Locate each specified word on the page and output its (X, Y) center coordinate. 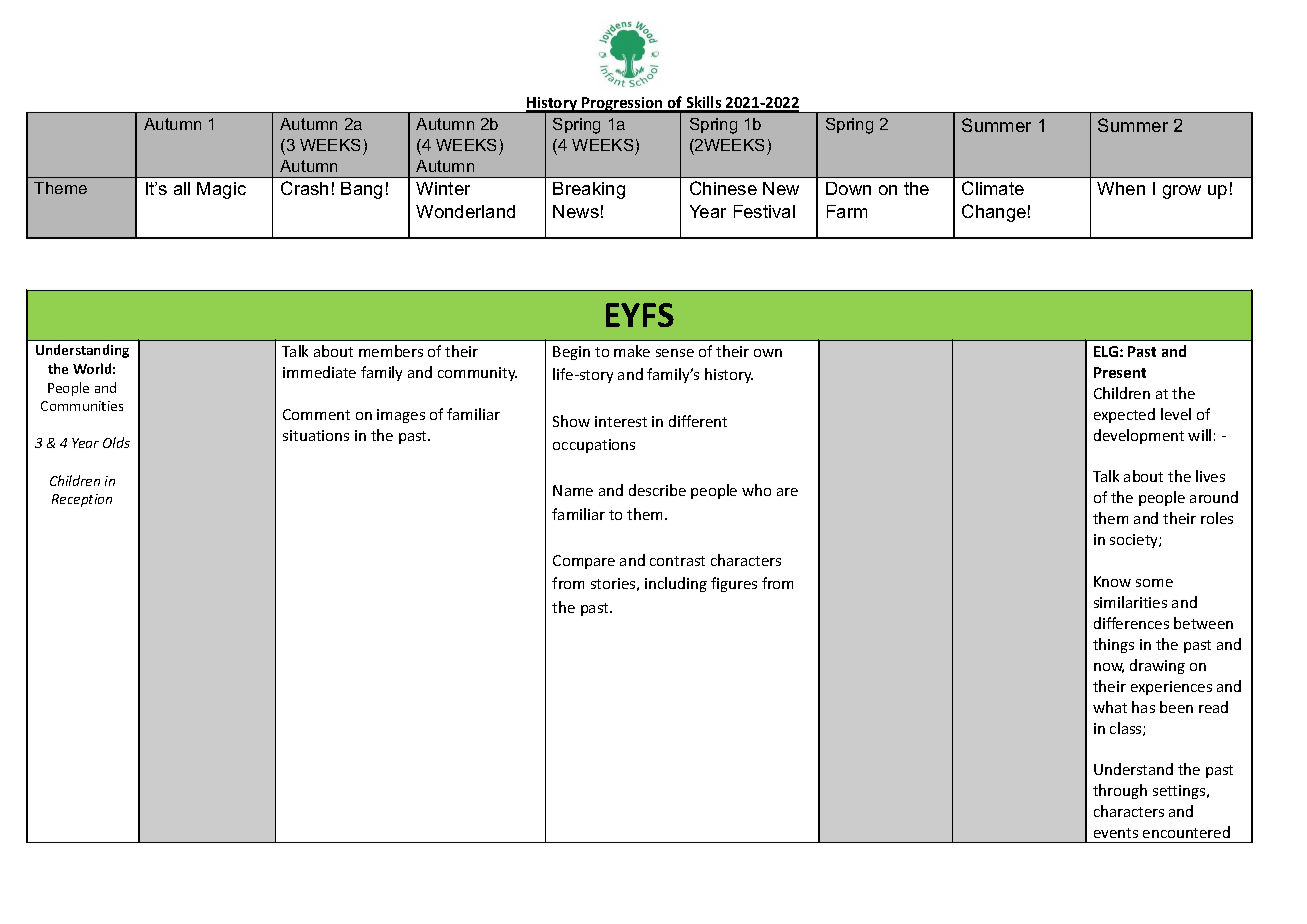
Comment (316, 414)
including (676, 584)
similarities (1130, 602)
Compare (584, 562)
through (1120, 791)
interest (621, 421)
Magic (221, 190)
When (1121, 188)
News (576, 211)
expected (1124, 415)
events (1116, 833)
